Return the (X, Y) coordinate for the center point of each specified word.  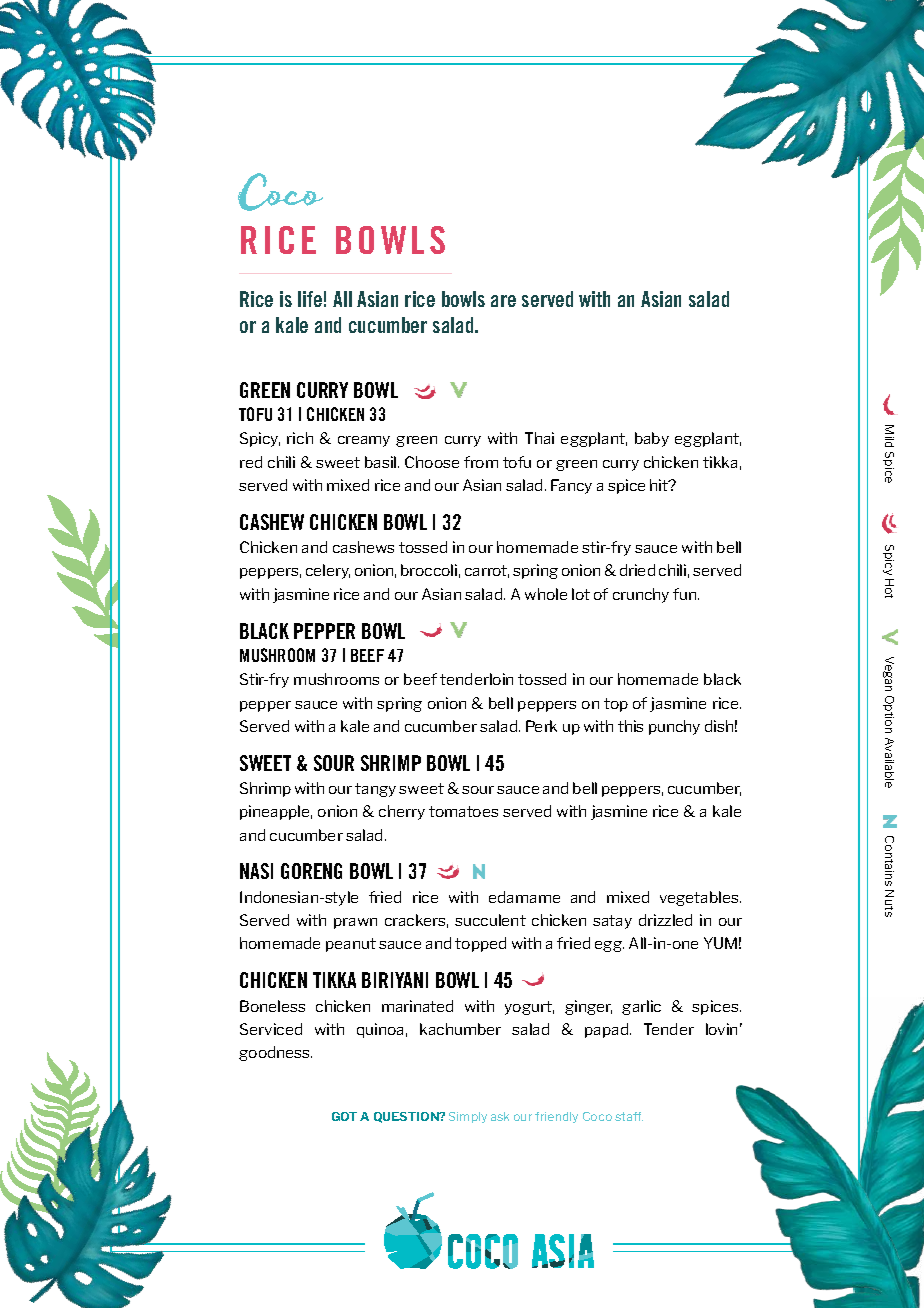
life (310, 299)
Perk (541, 726)
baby (652, 439)
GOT (344, 1116)
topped (480, 944)
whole (546, 594)
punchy (674, 727)
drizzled (665, 920)
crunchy (641, 595)
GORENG (311, 871)
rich (300, 438)
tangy (375, 790)
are (503, 301)
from (481, 462)
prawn (355, 923)
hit (660, 485)
